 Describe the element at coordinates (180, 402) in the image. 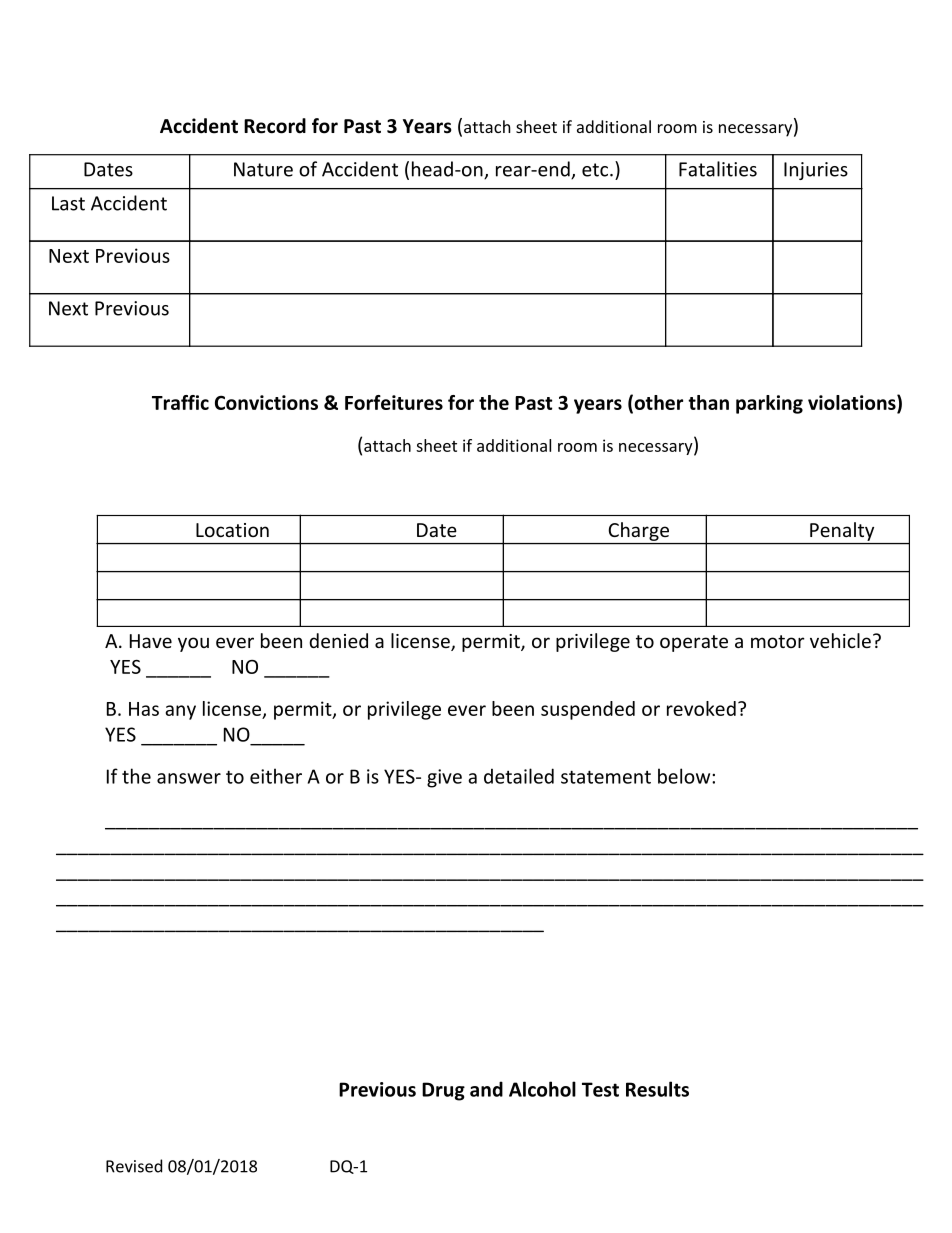

I see `Traffic` at that location.
